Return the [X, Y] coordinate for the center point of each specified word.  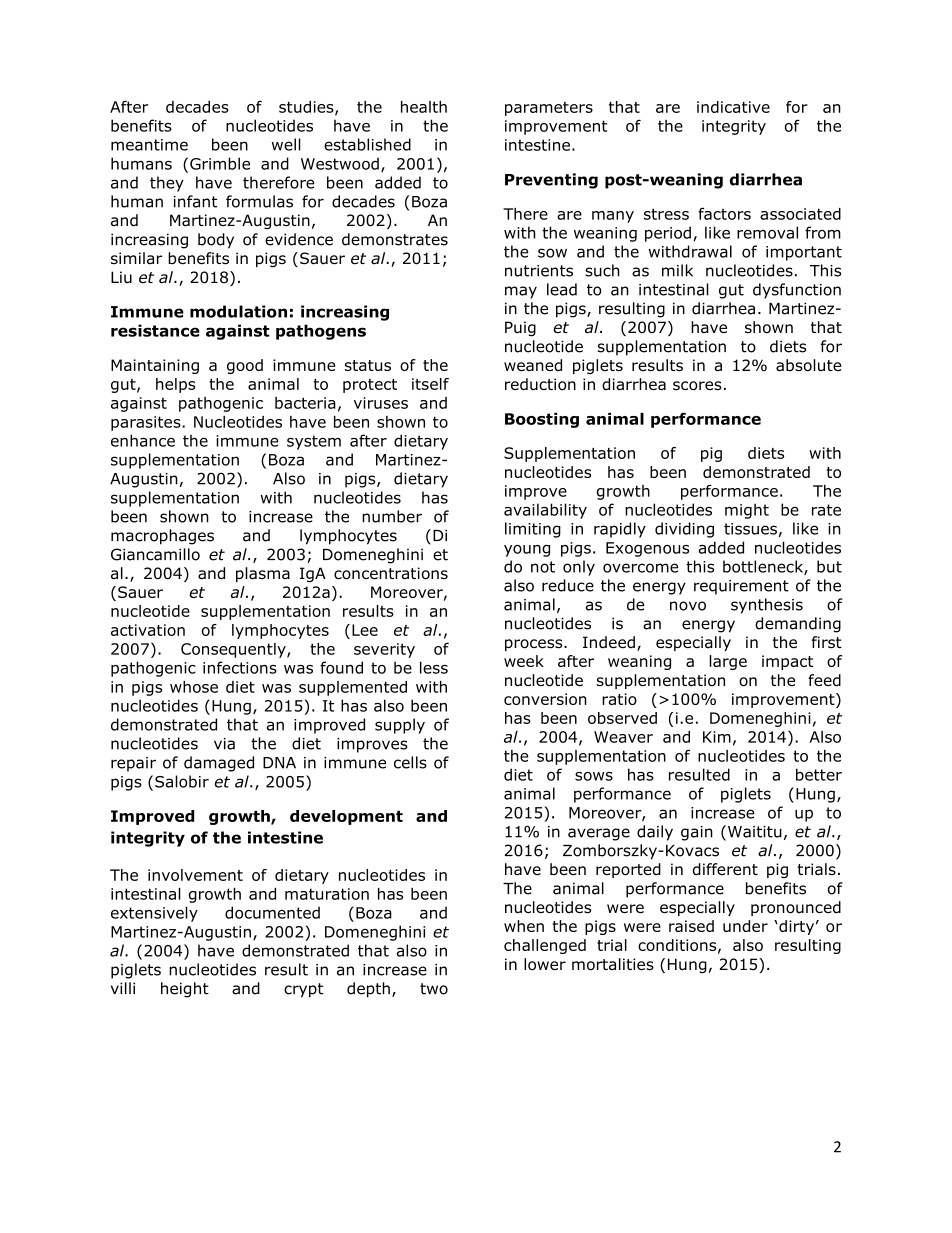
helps [175, 385]
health [424, 107]
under [745, 926]
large [728, 662]
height [185, 990]
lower [545, 964]
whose [194, 687]
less [434, 667]
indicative [733, 107]
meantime [149, 145]
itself [430, 384]
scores [697, 386]
